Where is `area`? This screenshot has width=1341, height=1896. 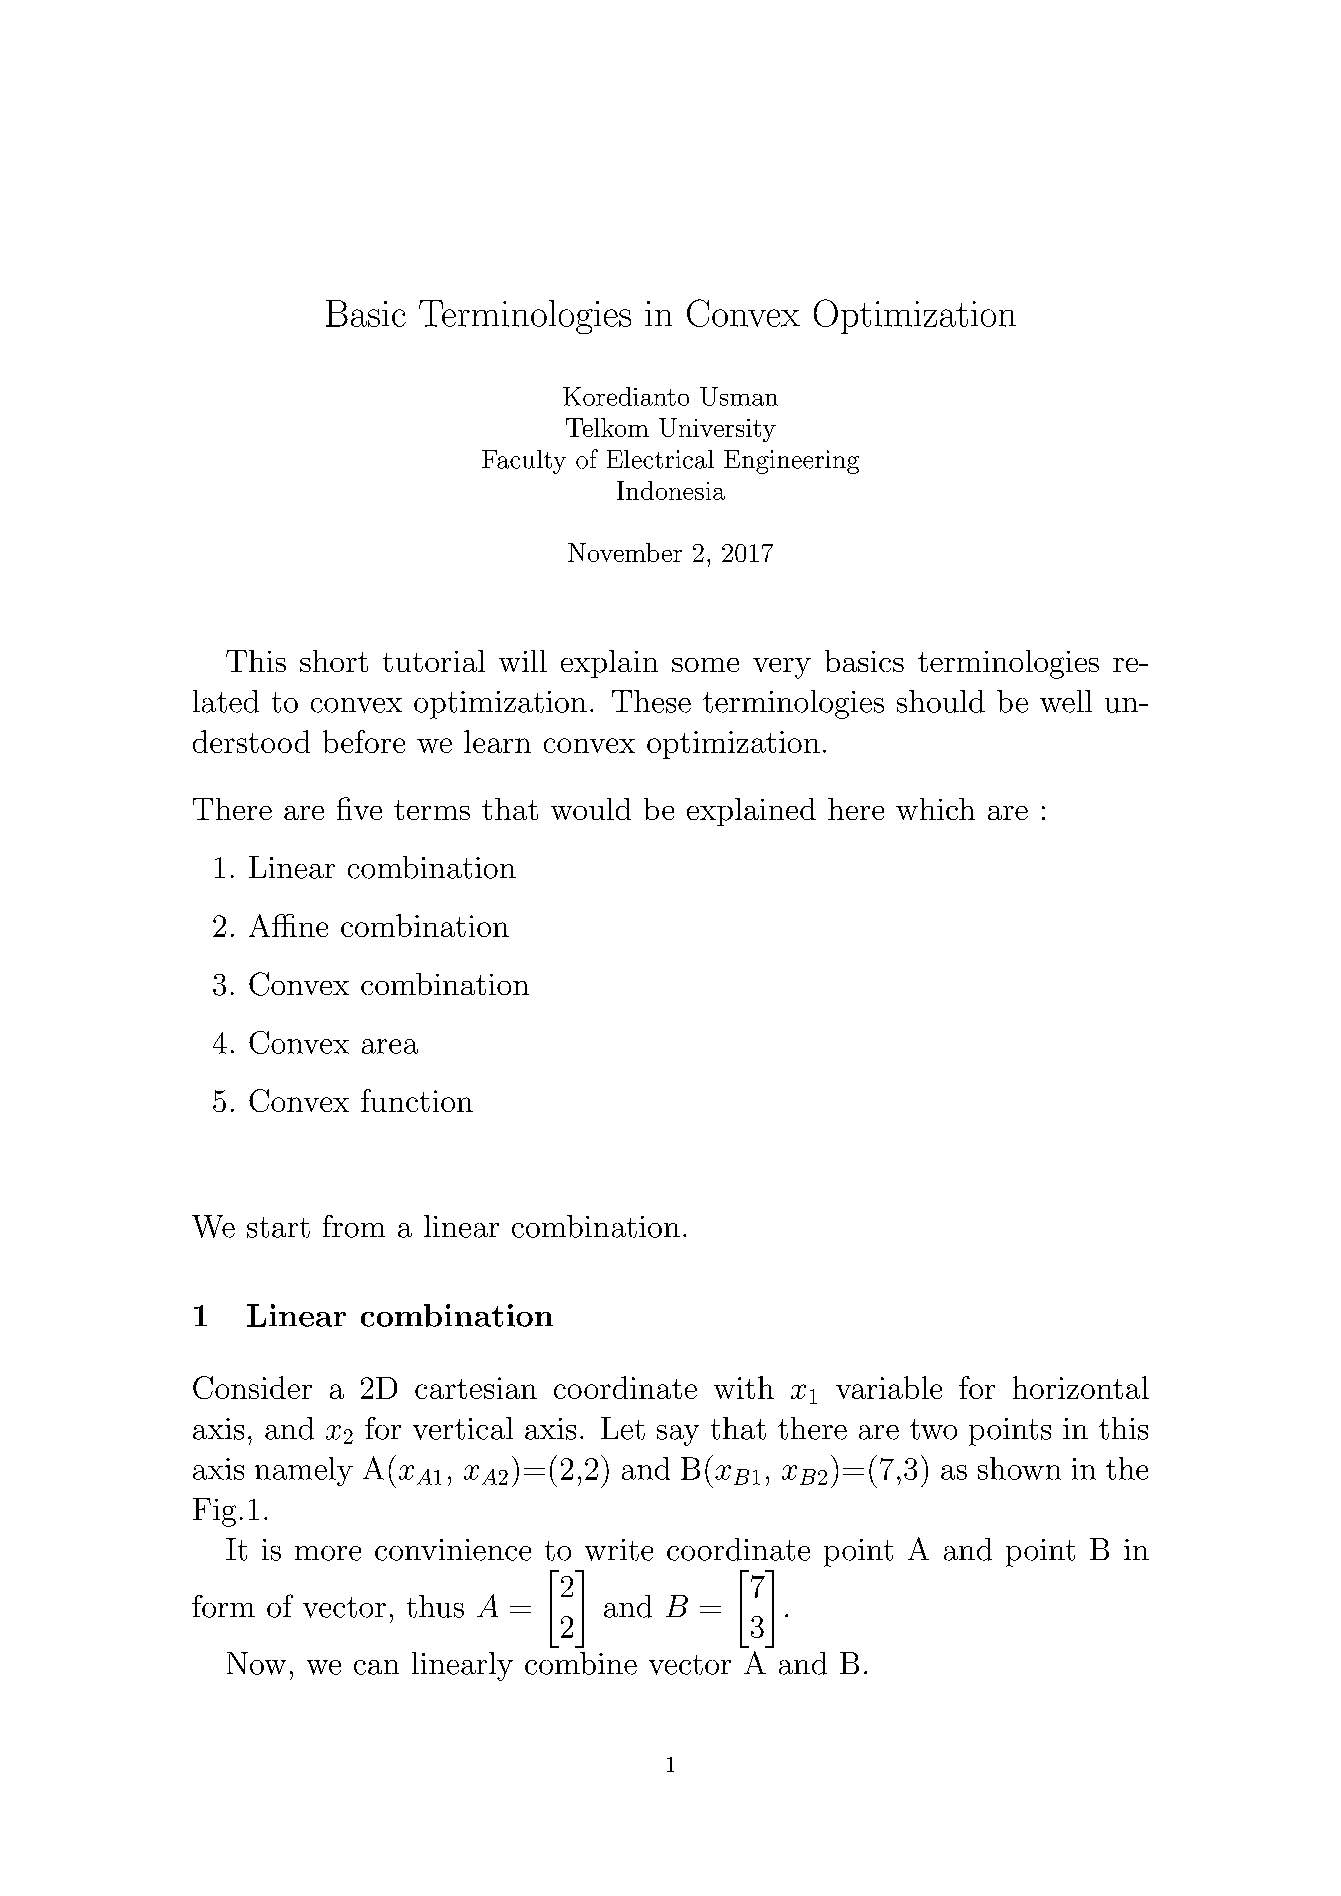
area is located at coordinates (390, 1046).
